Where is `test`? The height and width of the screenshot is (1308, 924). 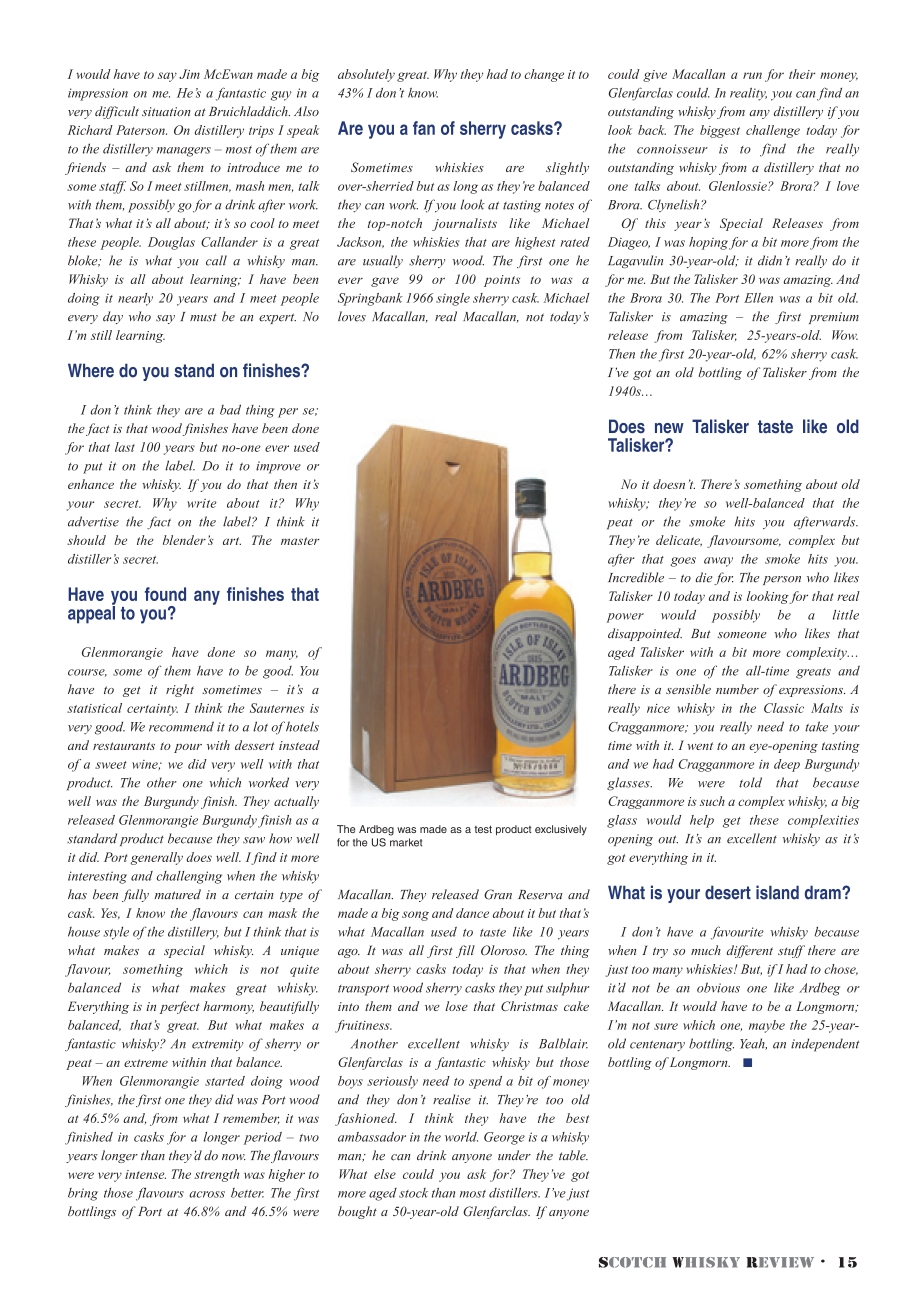 test is located at coordinates (483, 829).
